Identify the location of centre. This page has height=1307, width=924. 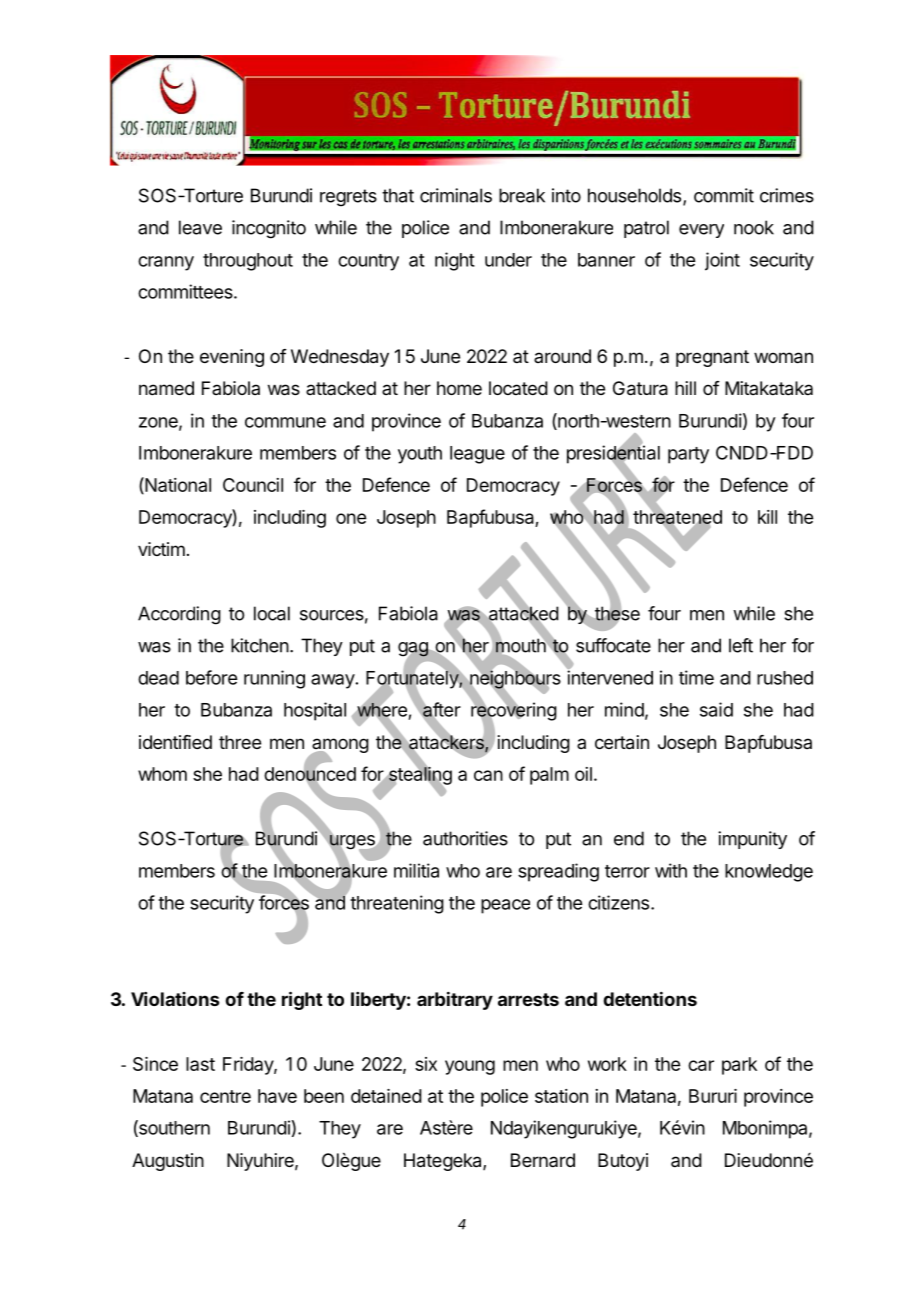
(225, 1096).
